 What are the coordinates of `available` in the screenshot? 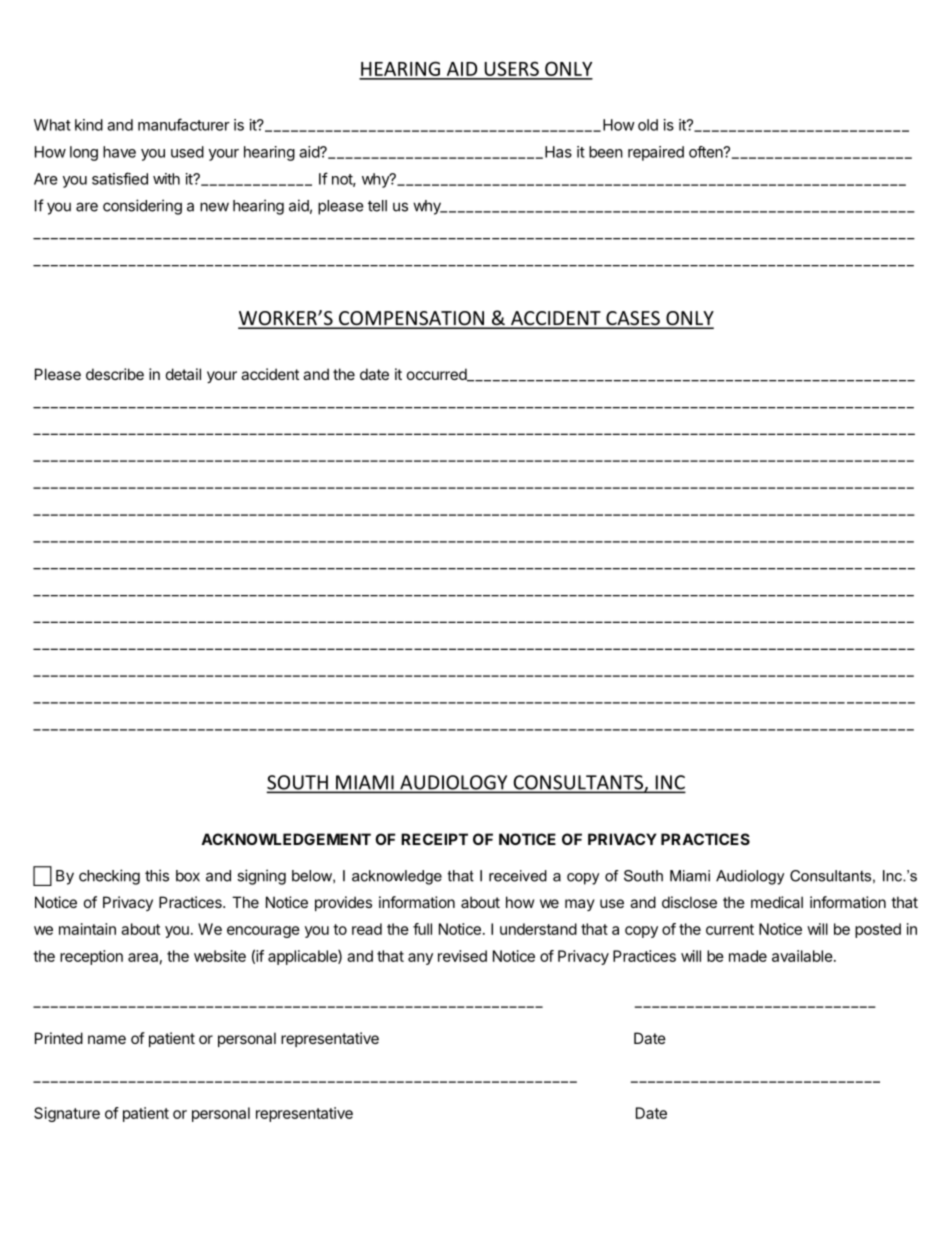 It's located at (802, 956).
